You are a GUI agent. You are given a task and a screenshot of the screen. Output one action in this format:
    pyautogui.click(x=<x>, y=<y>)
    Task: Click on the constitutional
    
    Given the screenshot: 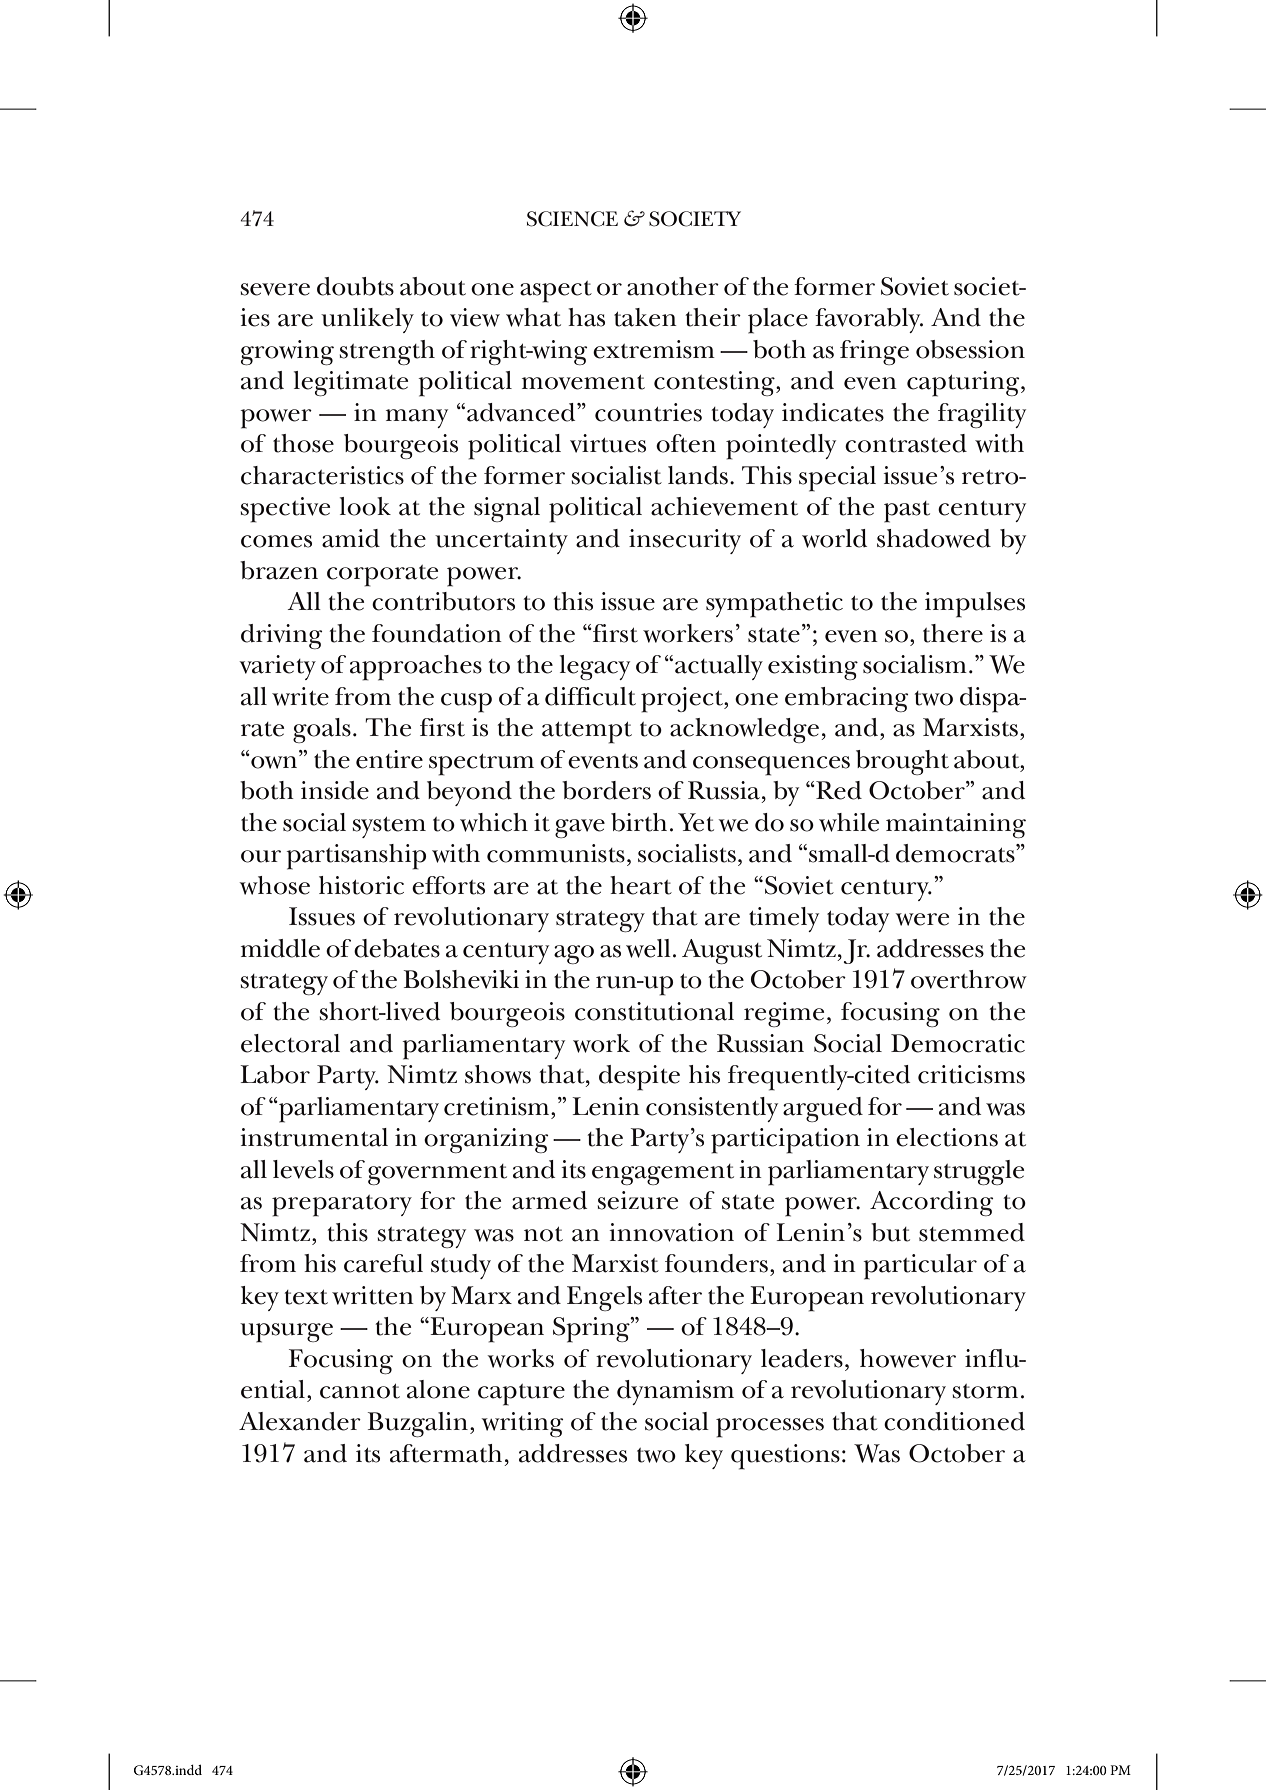 What is the action you would take?
    pyautogui.click(x=654, y=1011)
